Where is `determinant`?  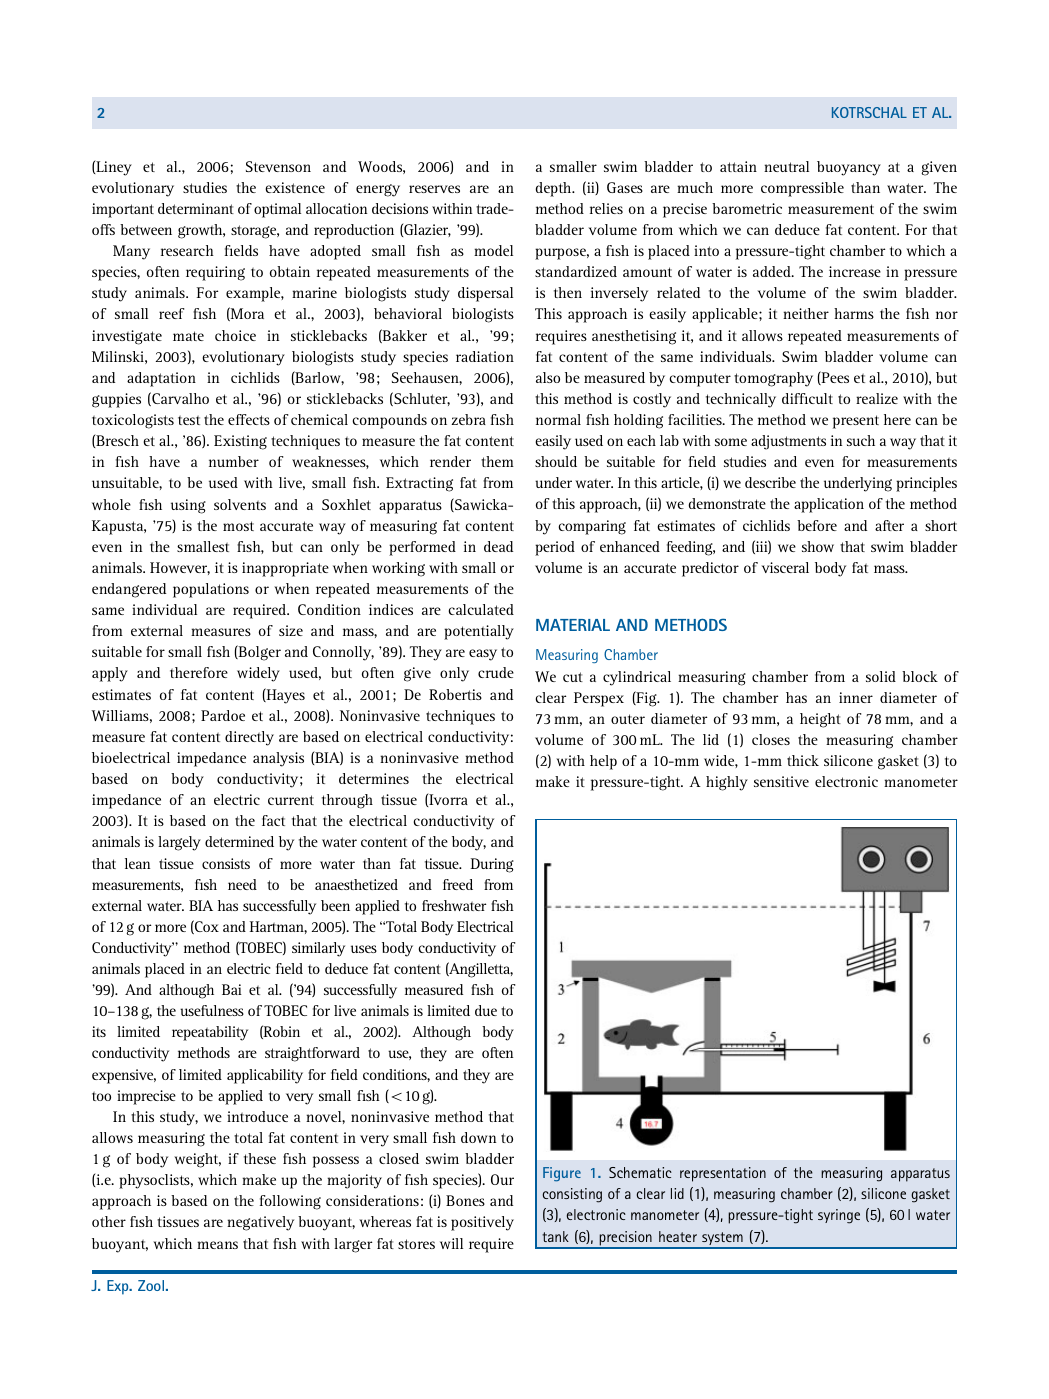 determinant is located at coordinates (196, 208).
